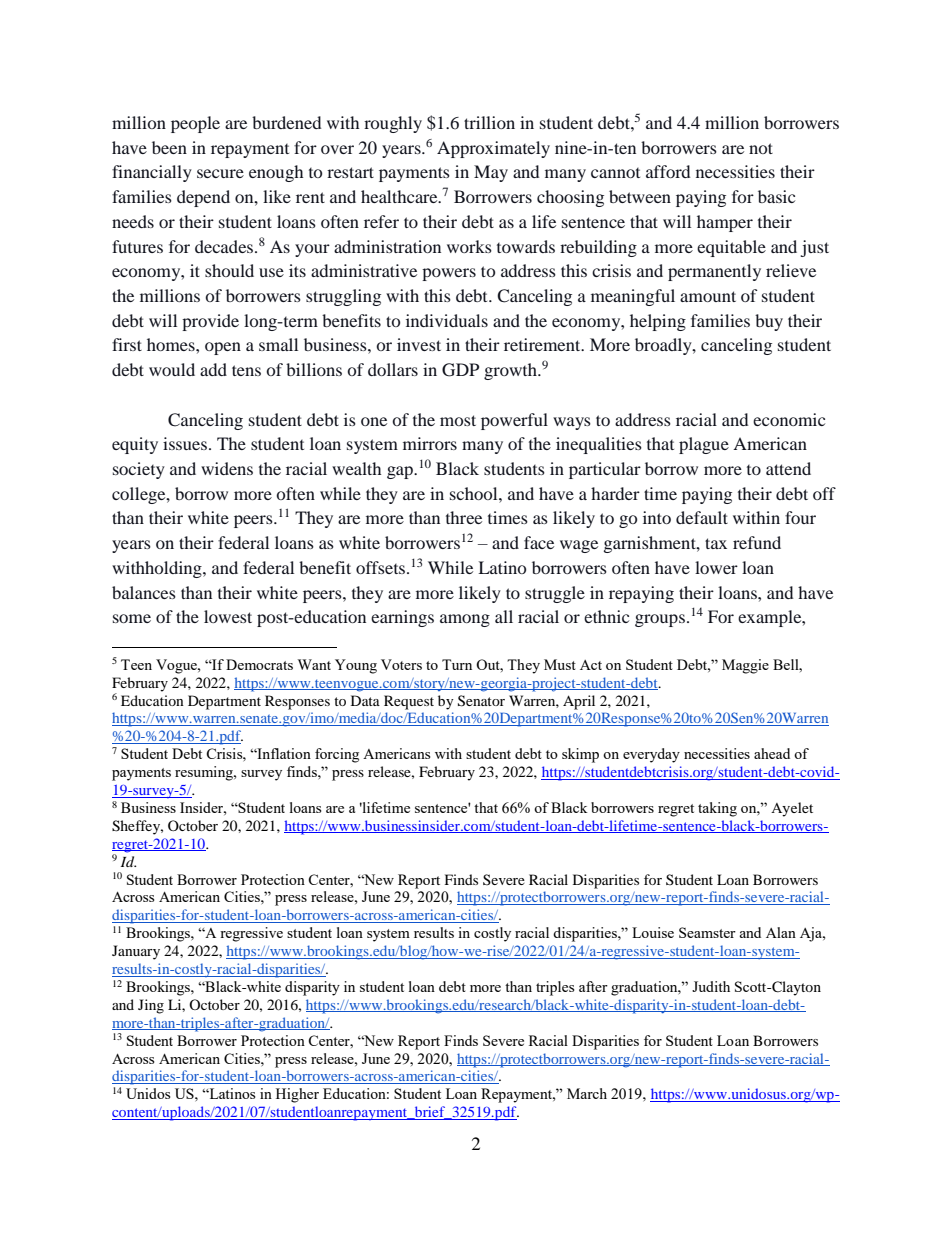 This screenshot has width=952, height=1233. I want to click on default, so click(702, 517).
